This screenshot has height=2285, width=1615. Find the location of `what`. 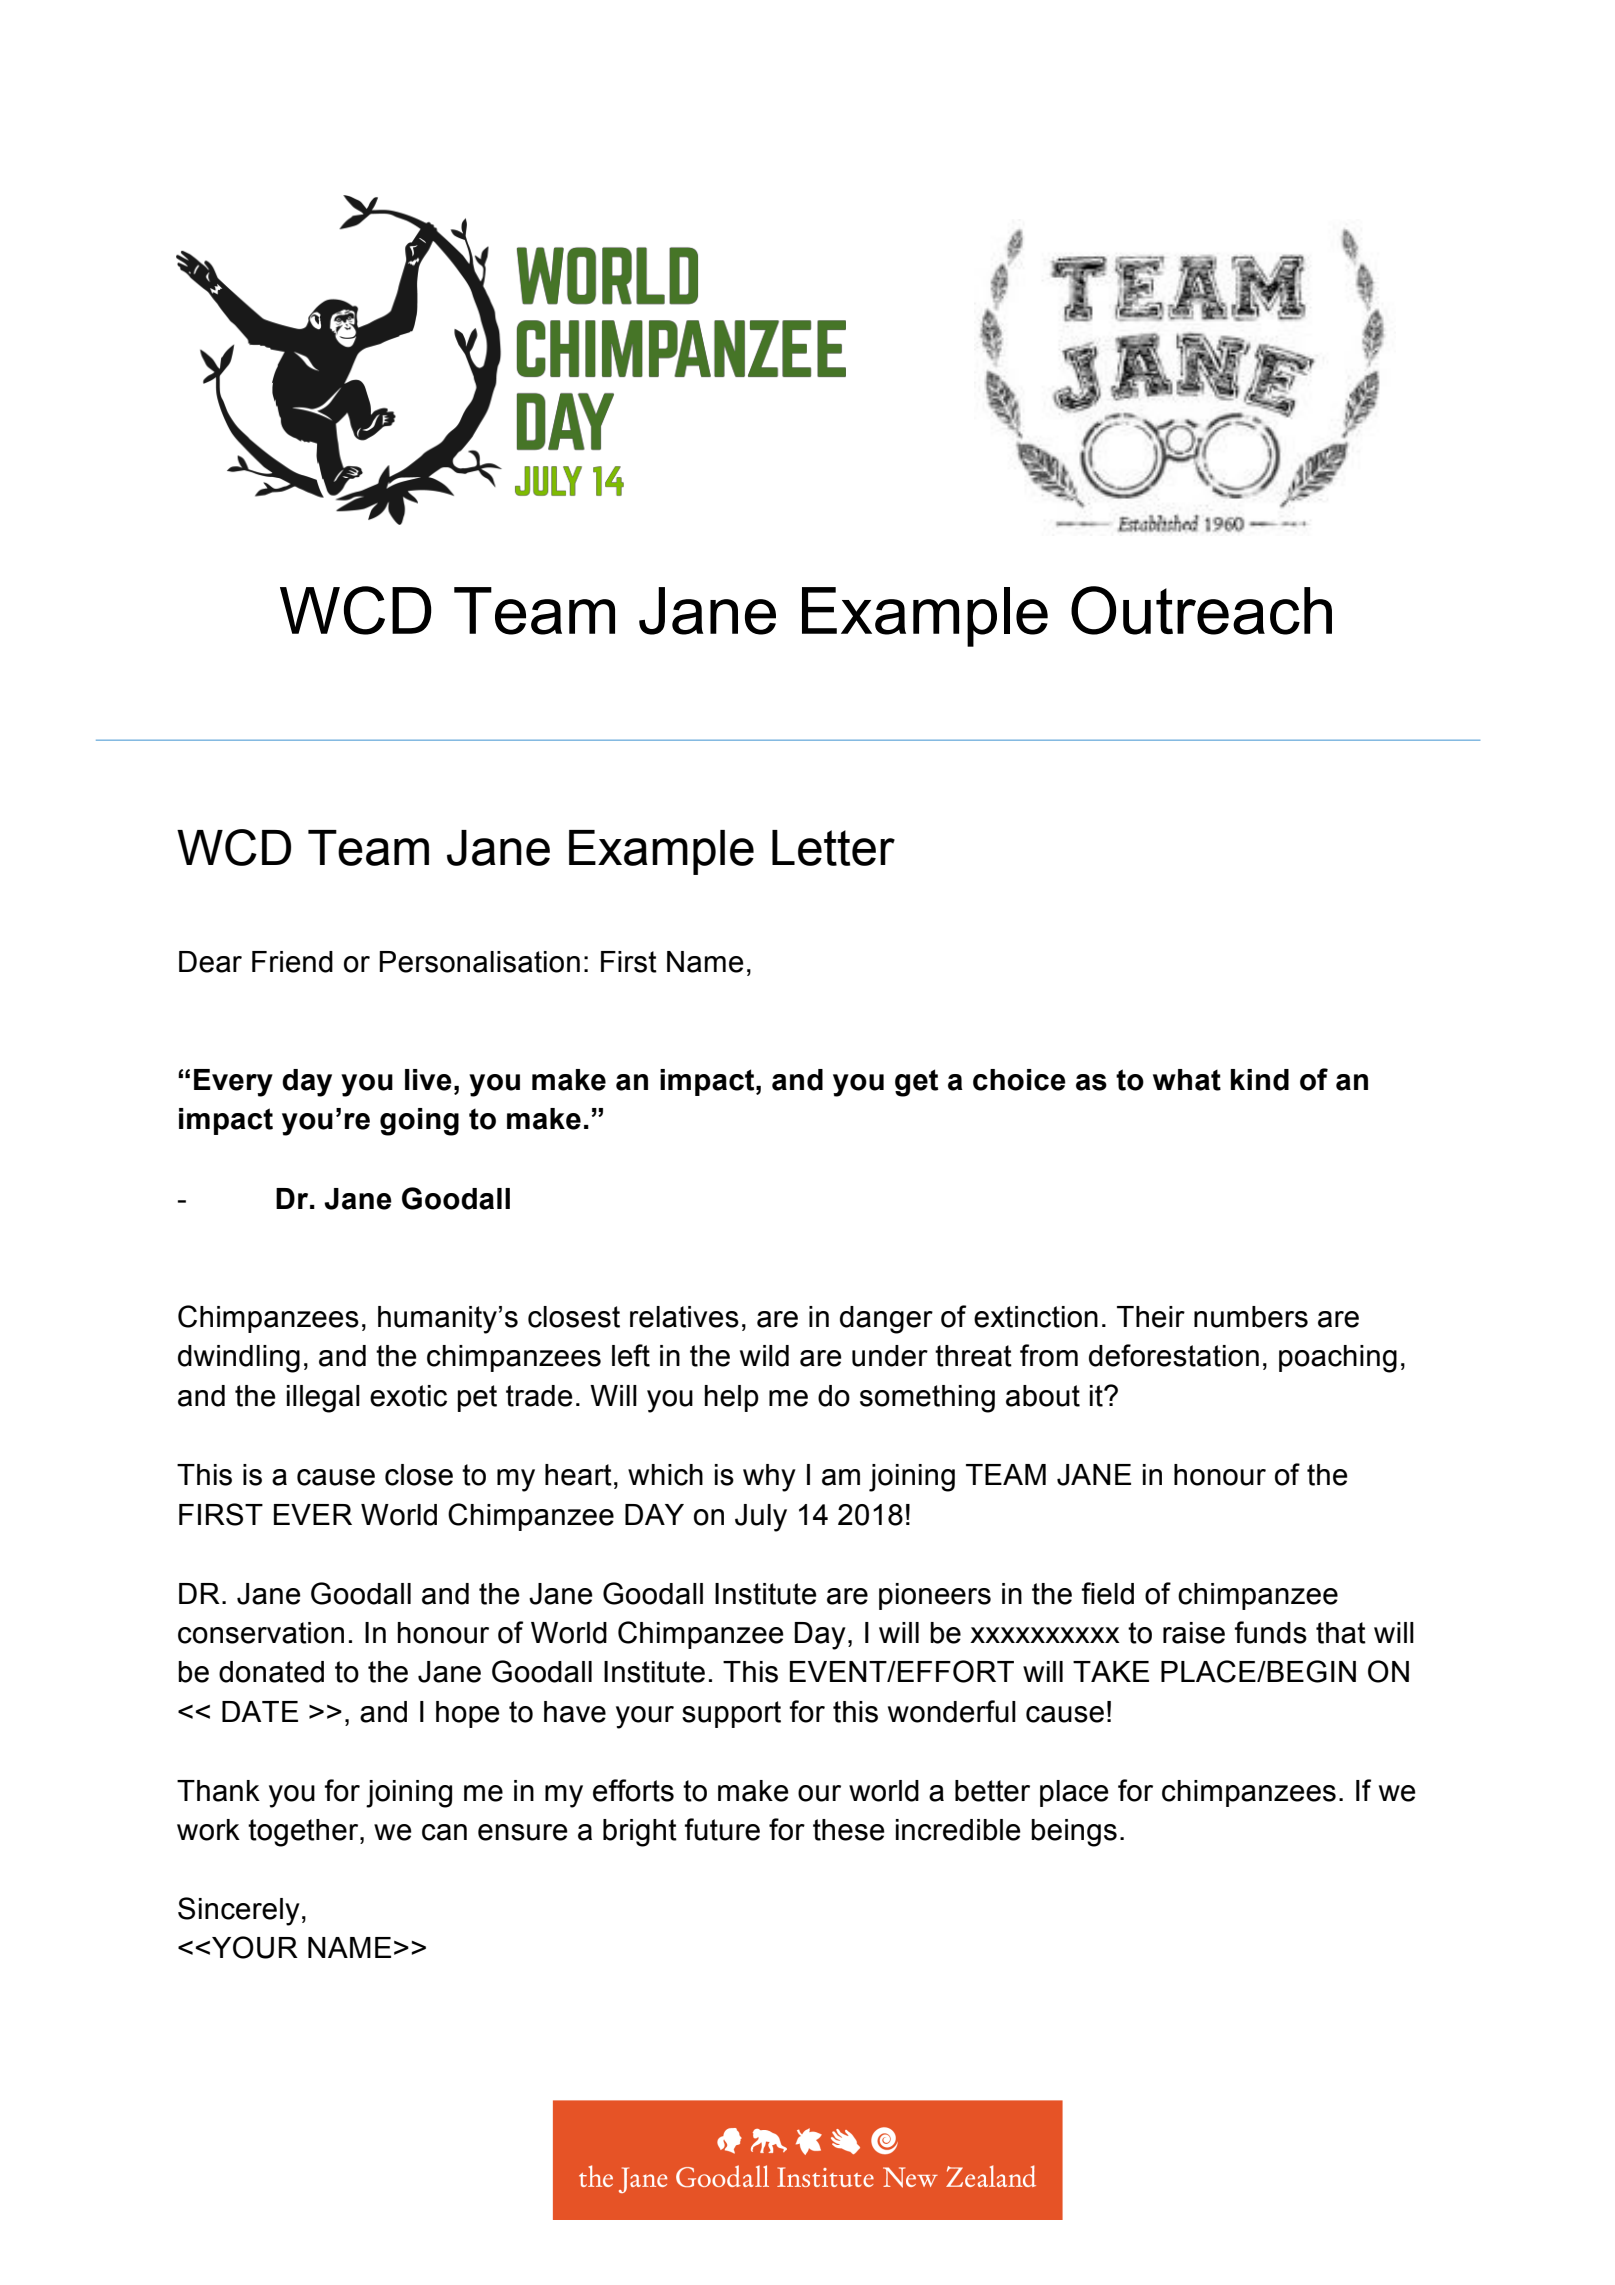

what is located at coordinates (1187, 1080).
